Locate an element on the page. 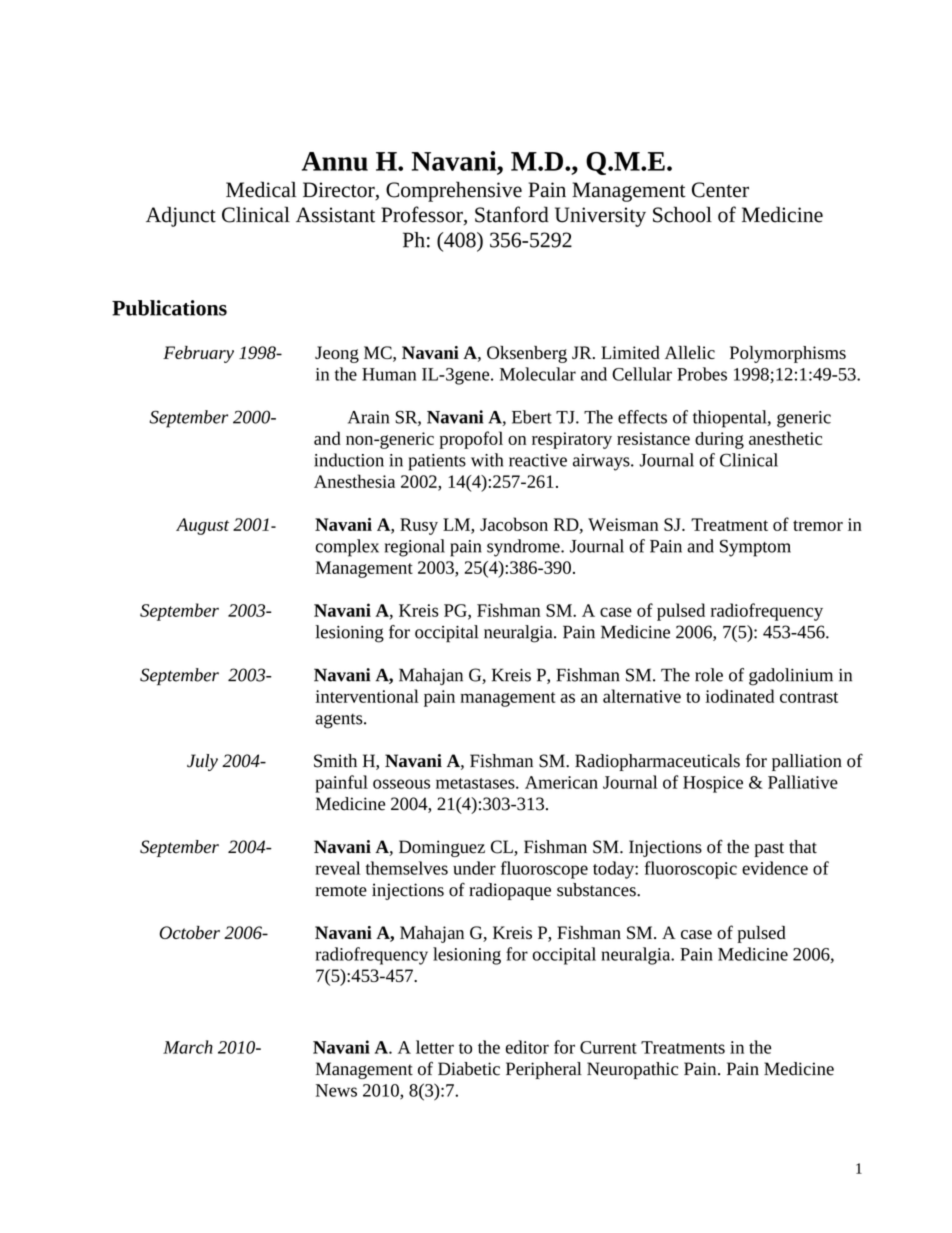  syndrome is located at coordinates (524, 548).
